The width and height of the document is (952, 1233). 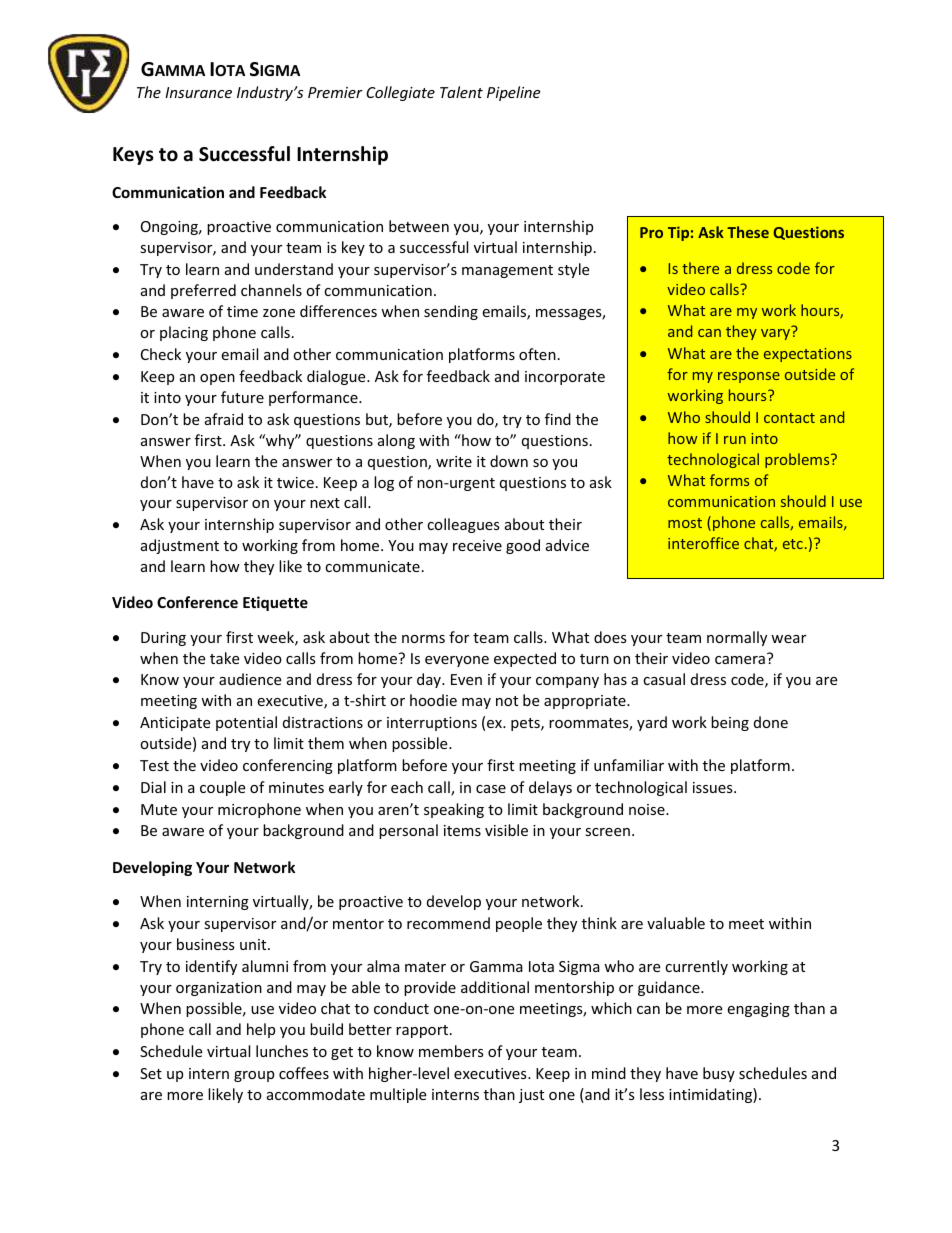 What do you see at coordinates (461, 92) in the document?
I see `Talent` at bounding box center [461, 92].
